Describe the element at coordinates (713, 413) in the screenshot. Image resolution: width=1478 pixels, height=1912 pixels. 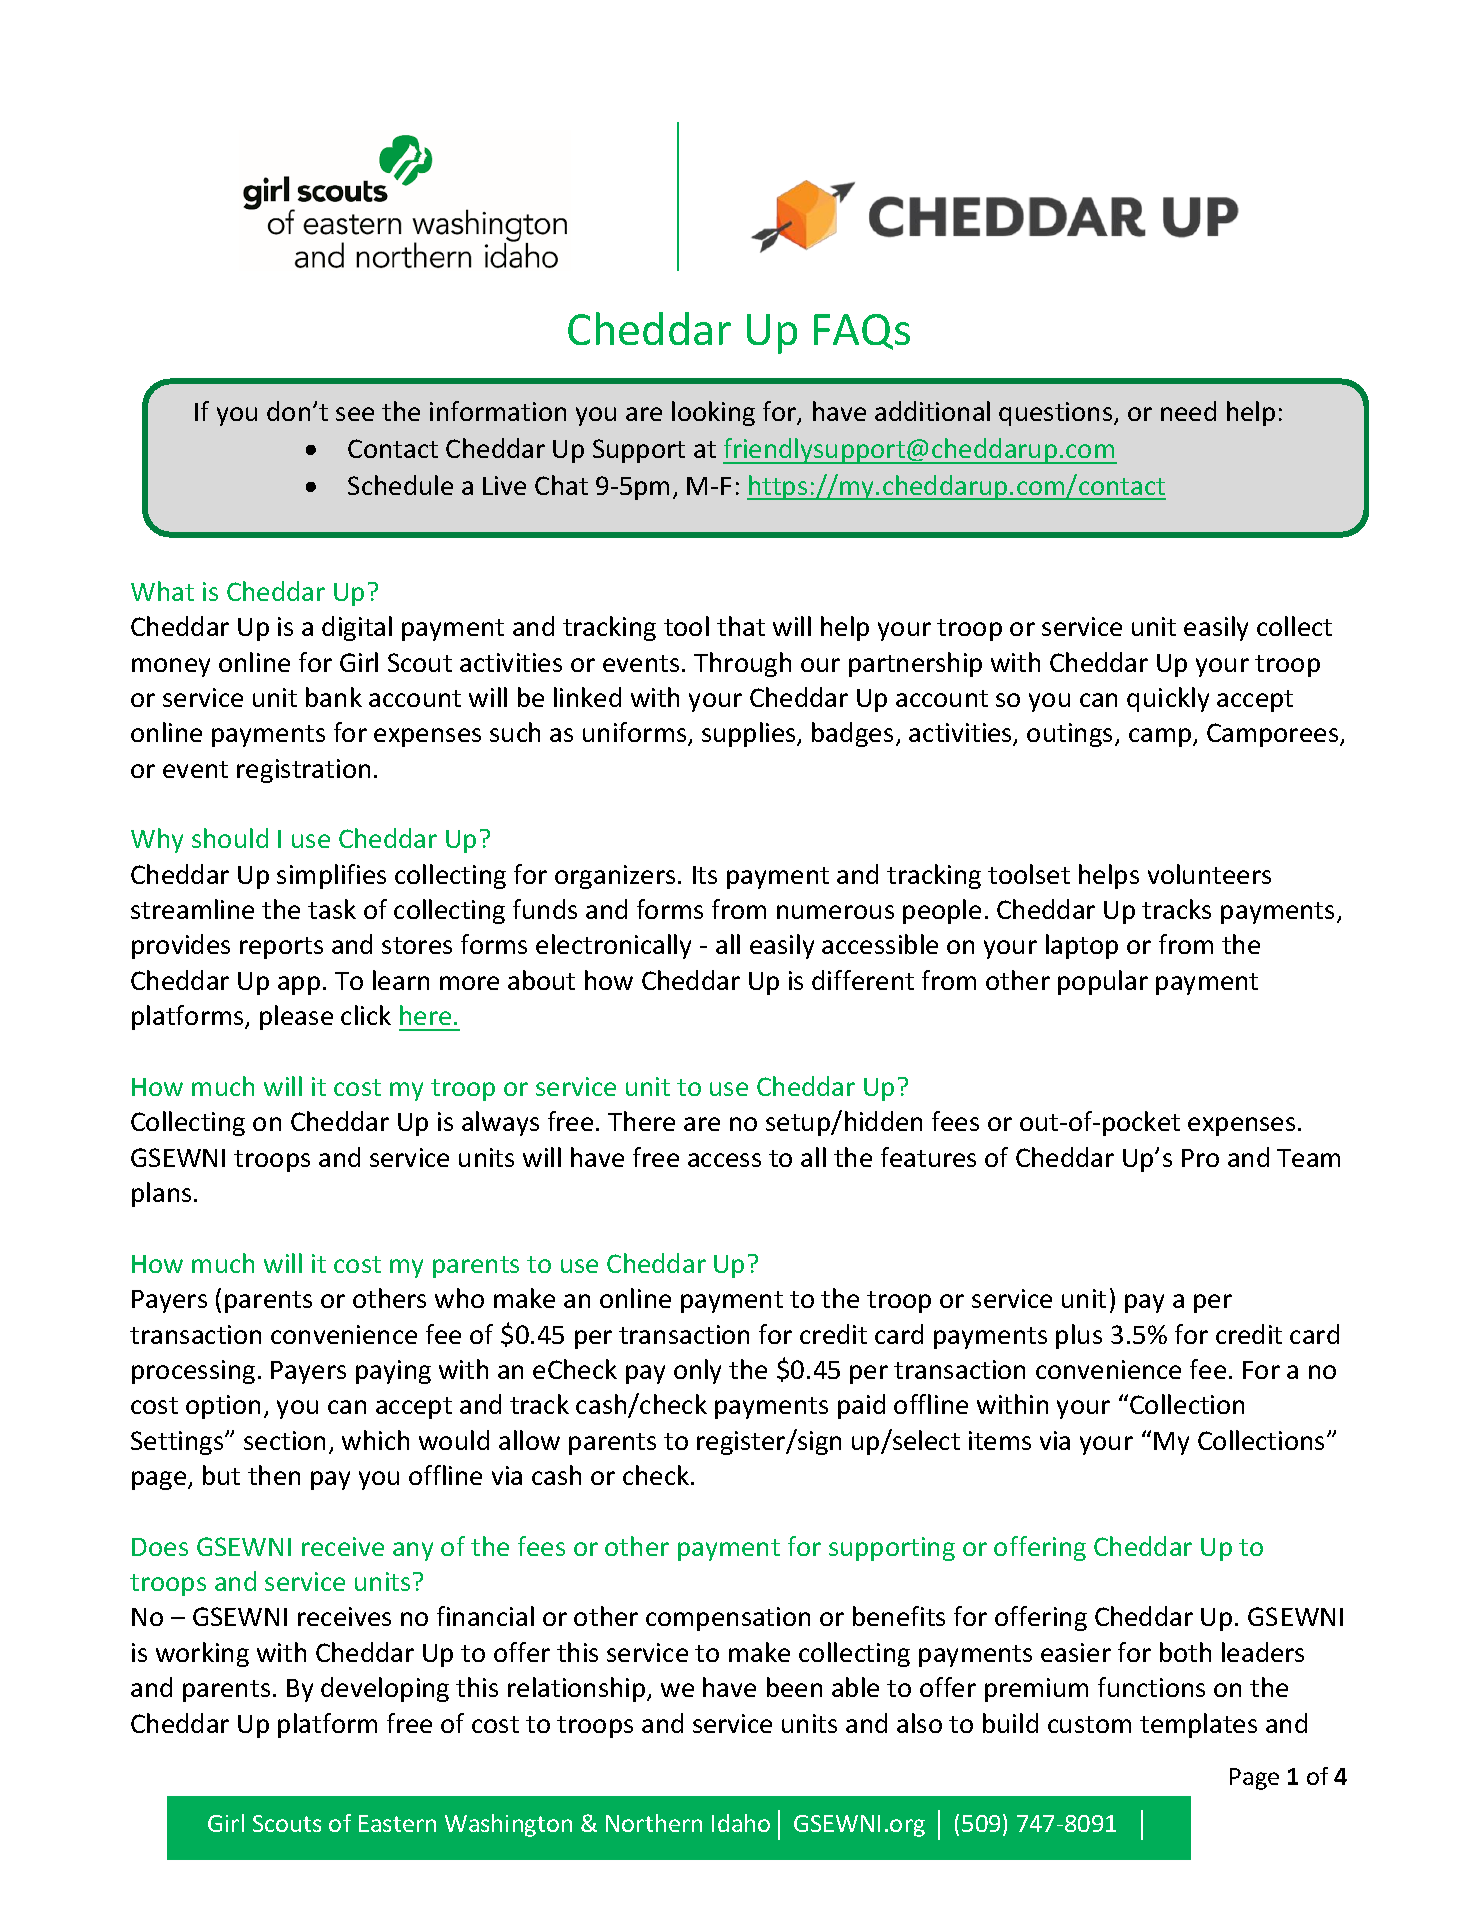
I see `looking` at that location.
